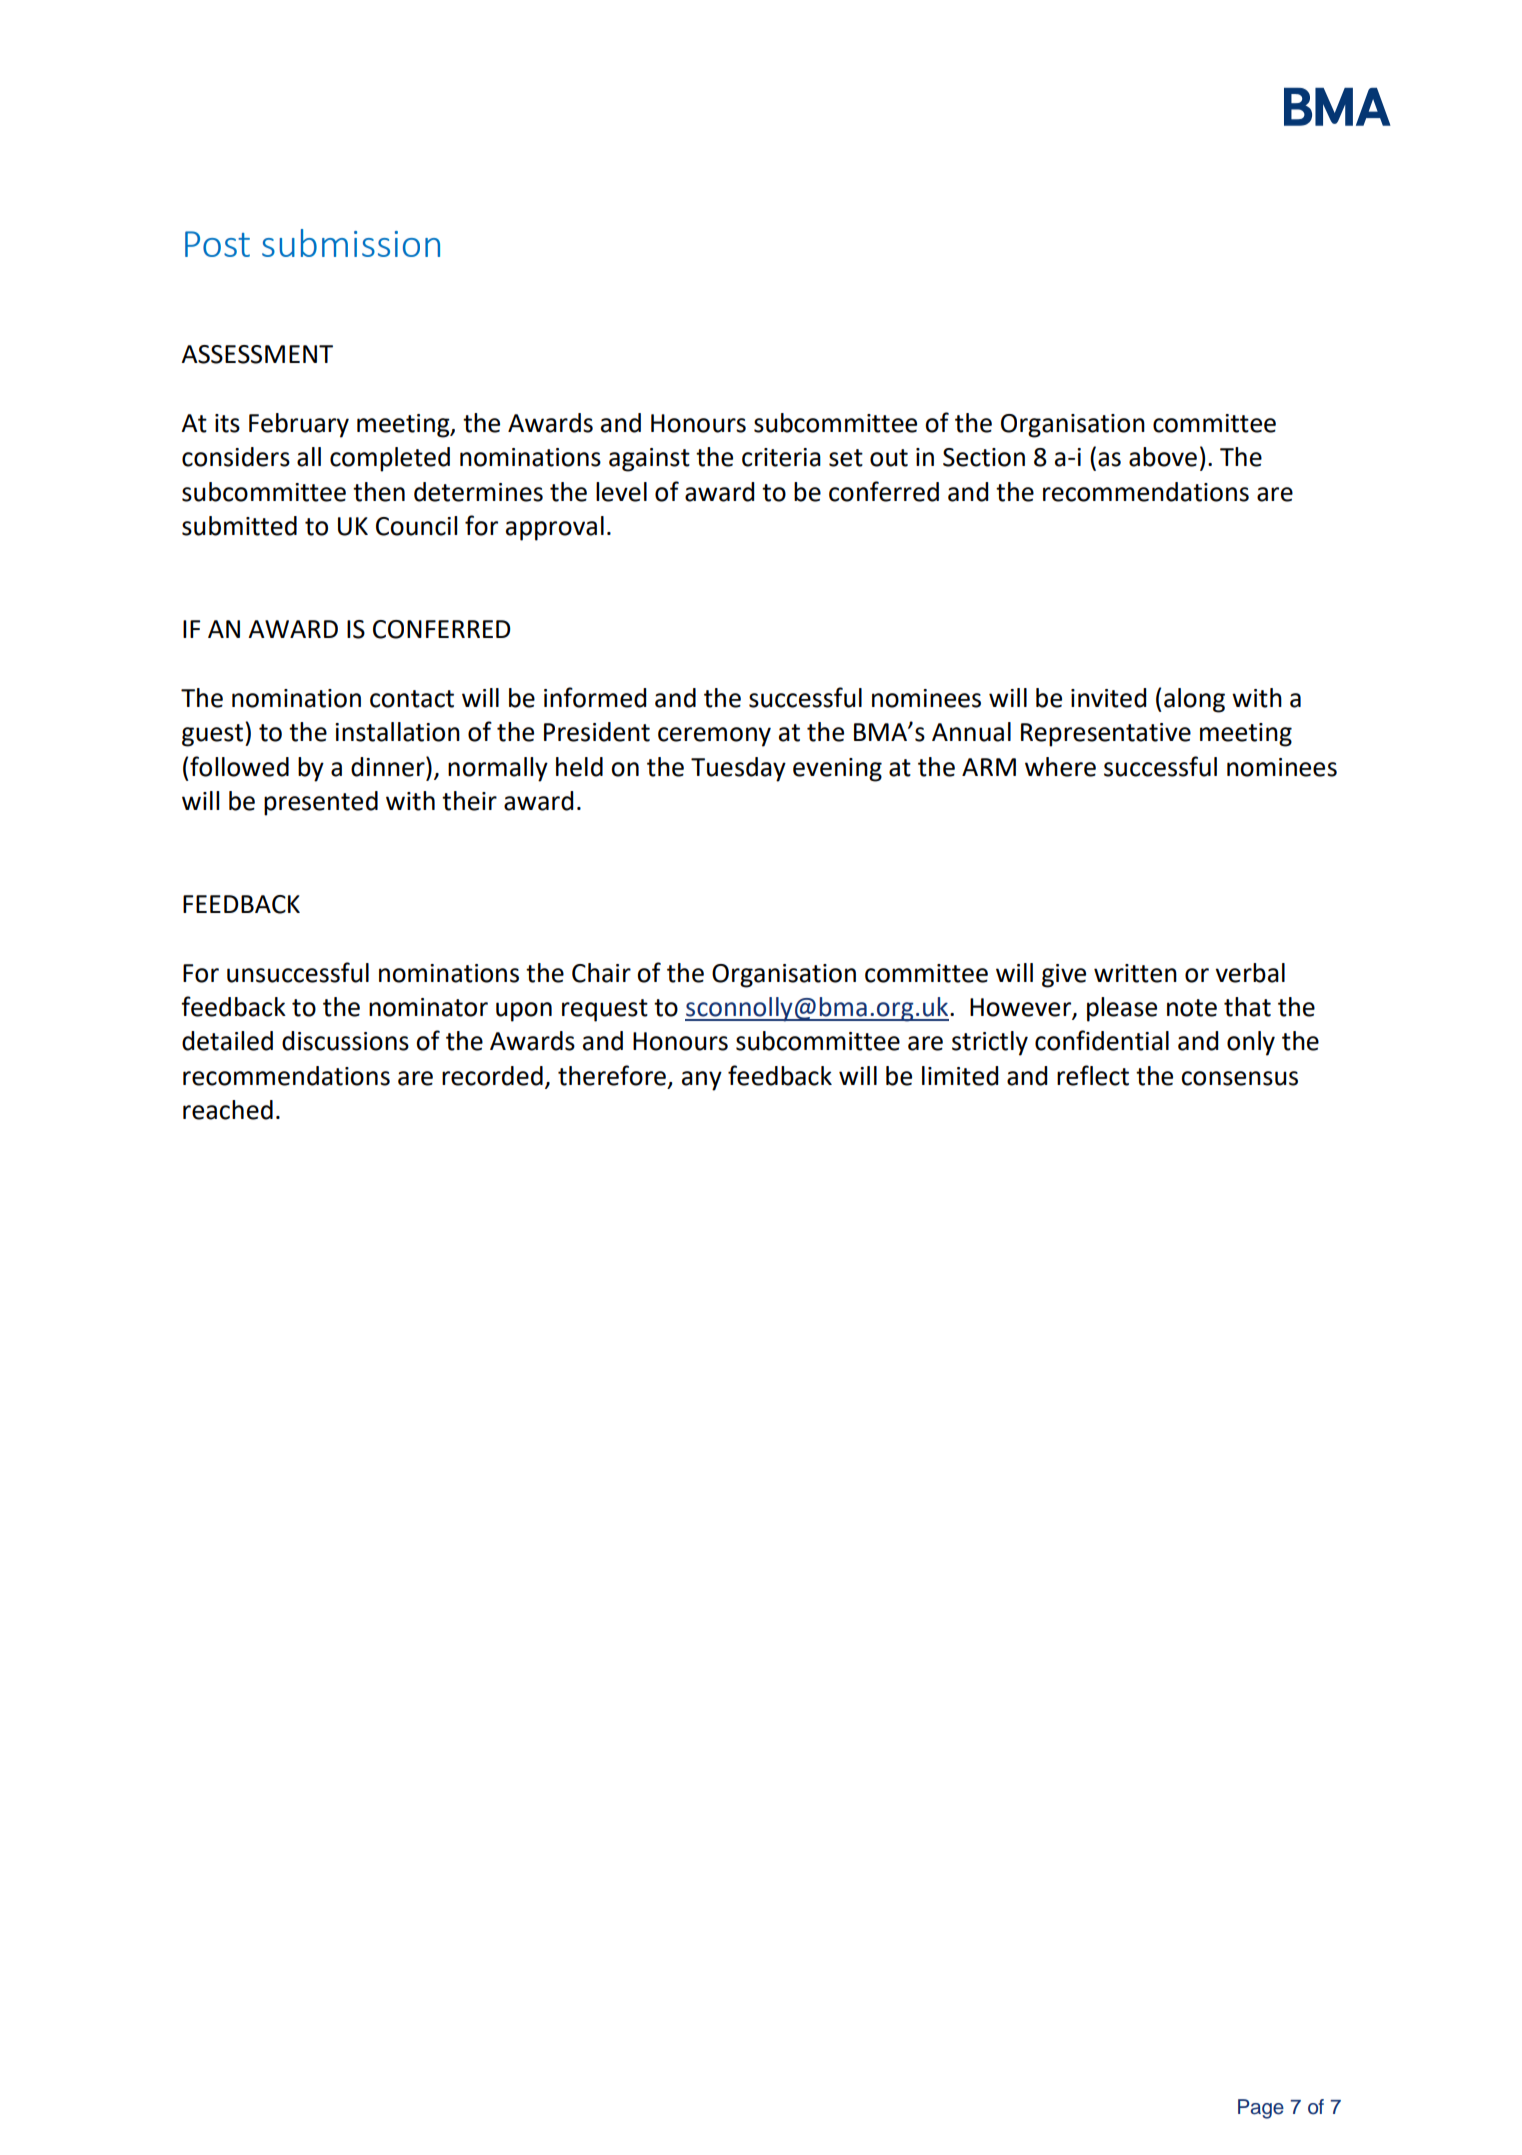 This document has height=2155, width=1522. I want to click on reflect, so click(1093, 1075).
